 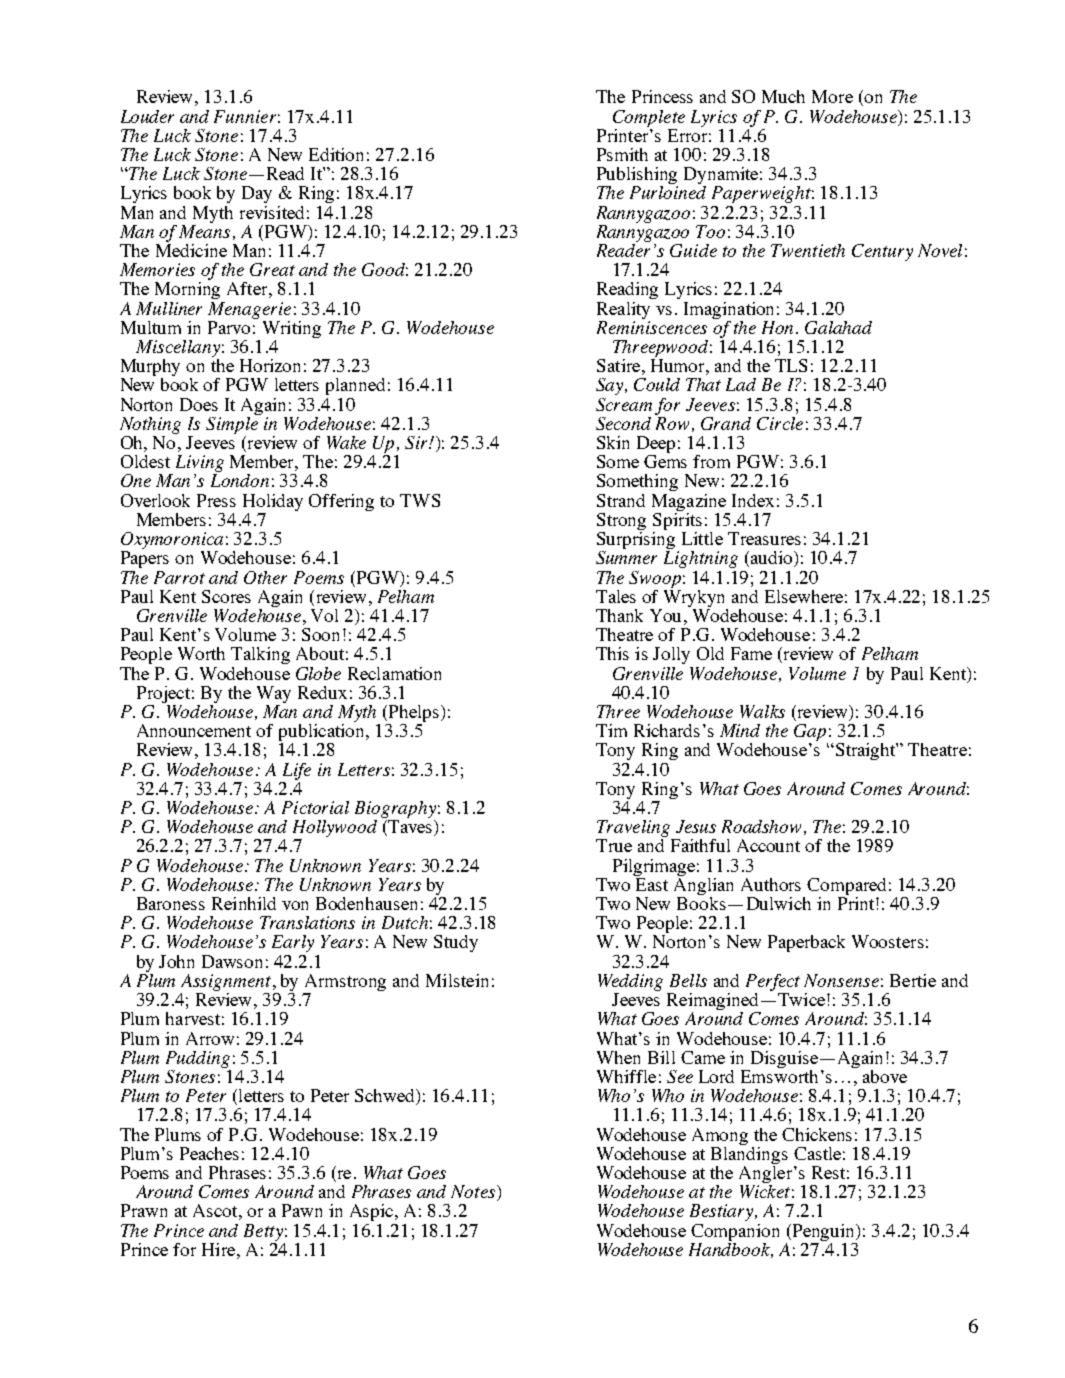 What do you see at coordinates (297, 771) in the screenshot?
I see `Life` at bounding box center [297, 771].
